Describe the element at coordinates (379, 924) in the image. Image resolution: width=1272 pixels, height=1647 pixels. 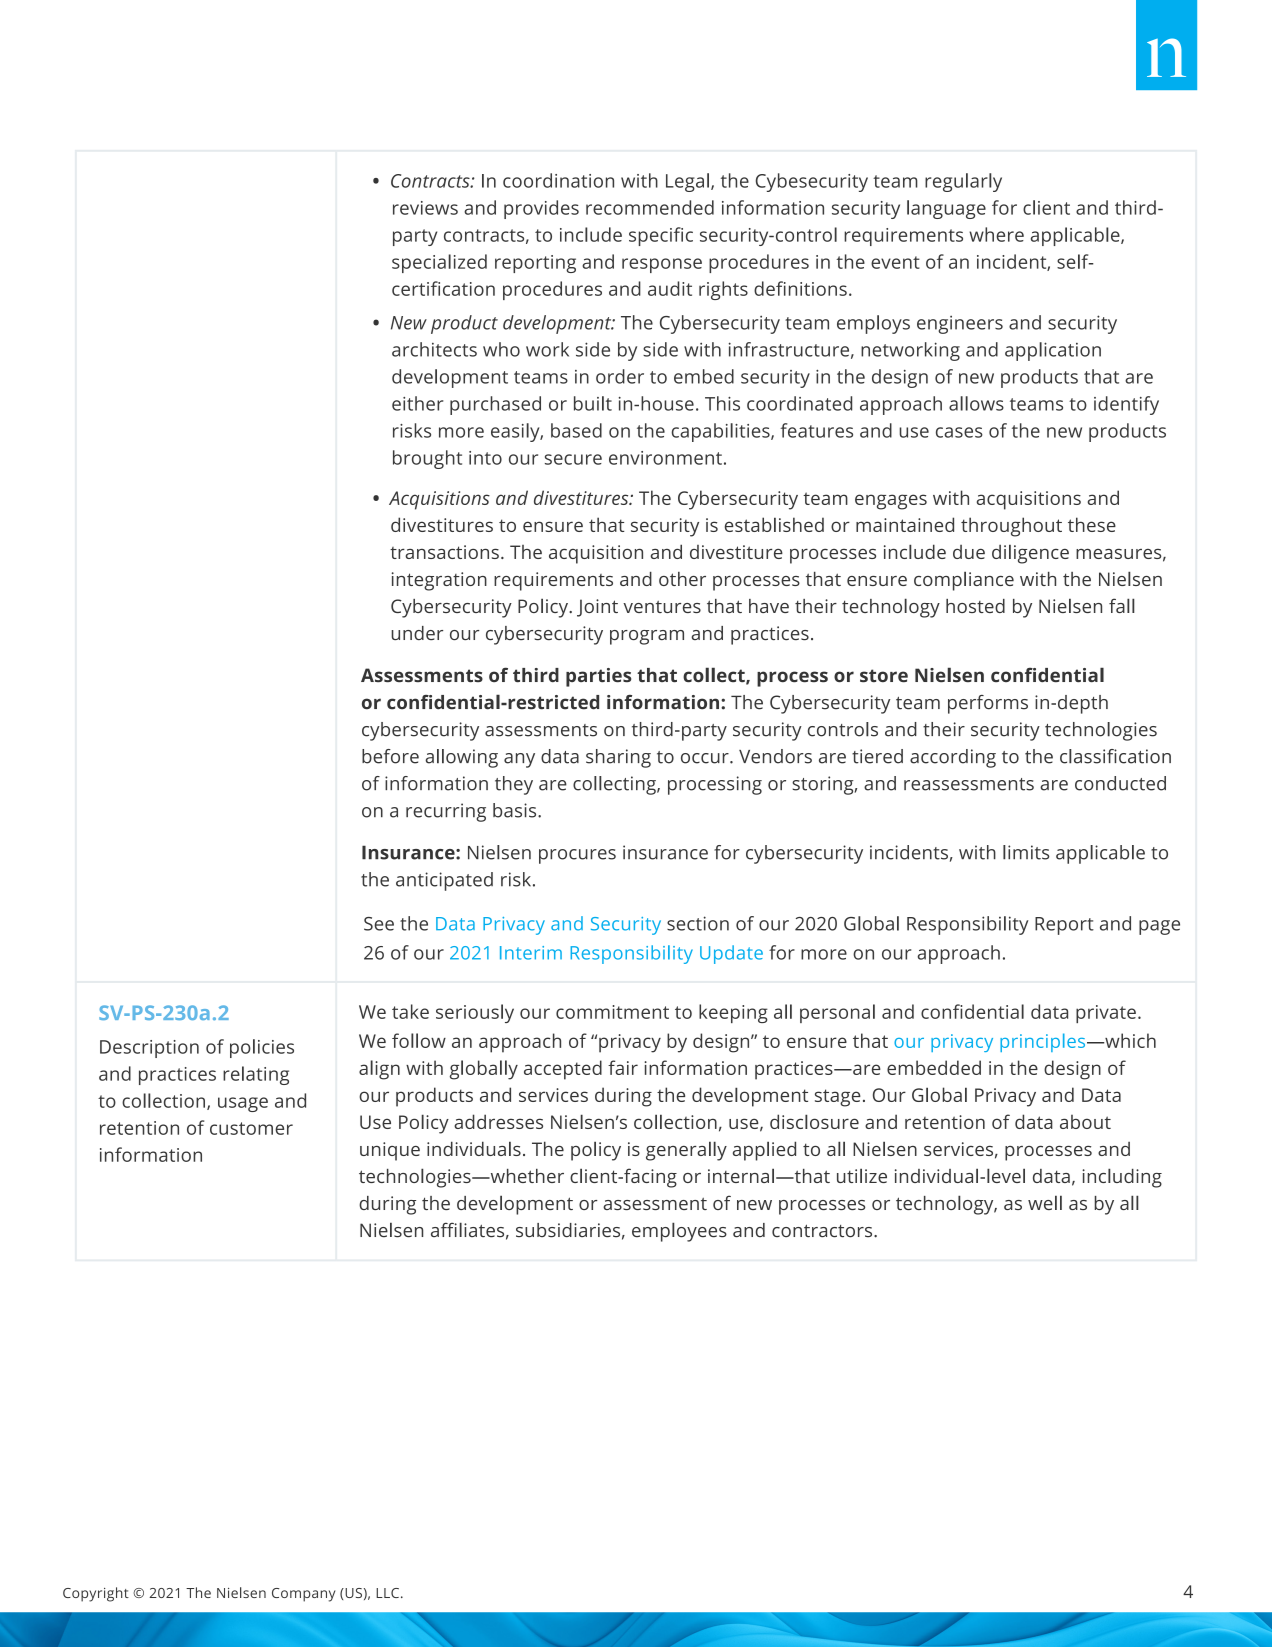
I see `See` at that location.
